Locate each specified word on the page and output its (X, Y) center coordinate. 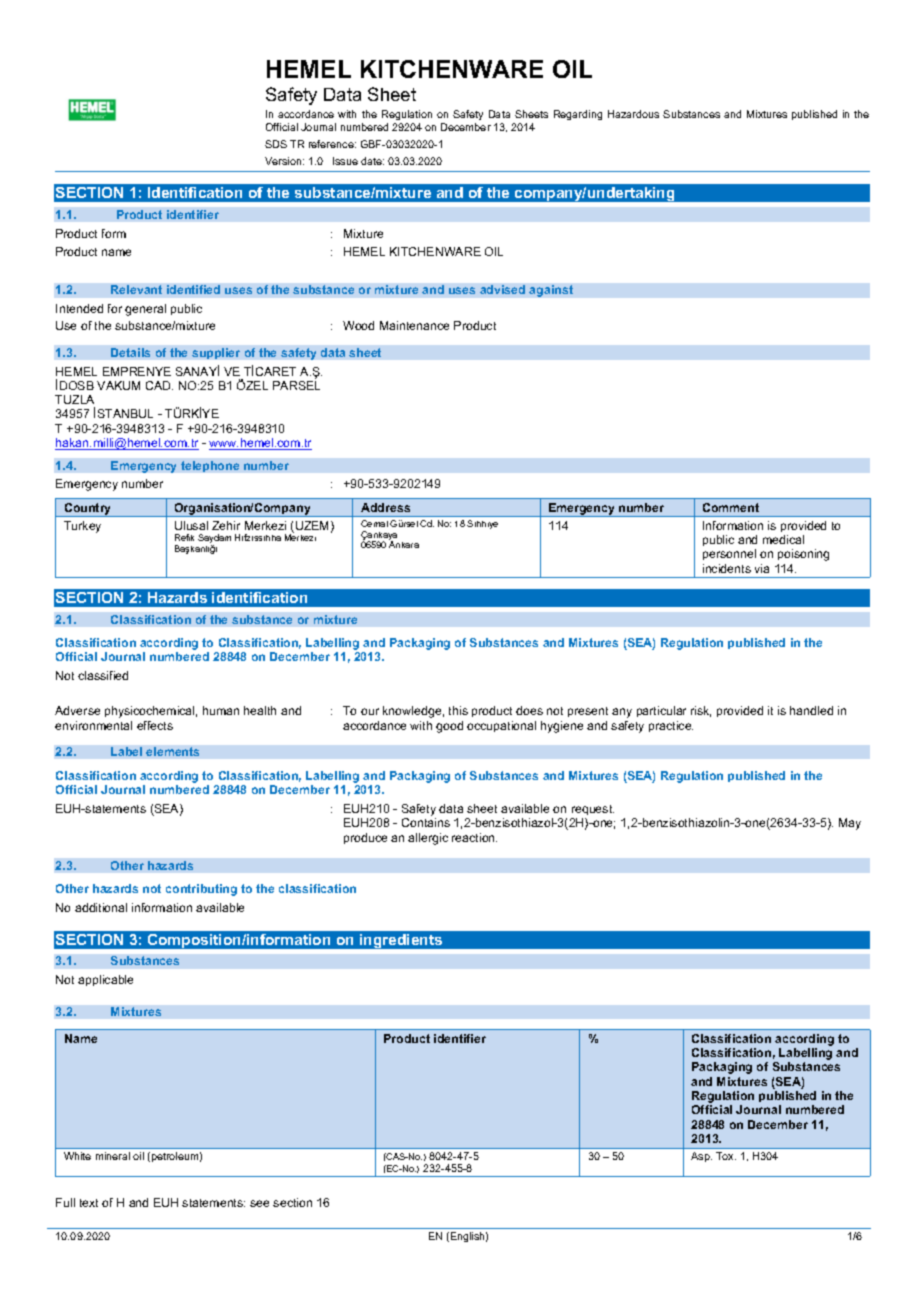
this (458, 710)
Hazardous (633, 114)
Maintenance (414, 325)
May (850, 824)
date (372, 161)
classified (103, 675)
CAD (159, 385)
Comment (731, 507)
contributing (201, 890)
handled (811, 710)
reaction (474, 837)
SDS (276, 144)
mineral (113, 1156)
